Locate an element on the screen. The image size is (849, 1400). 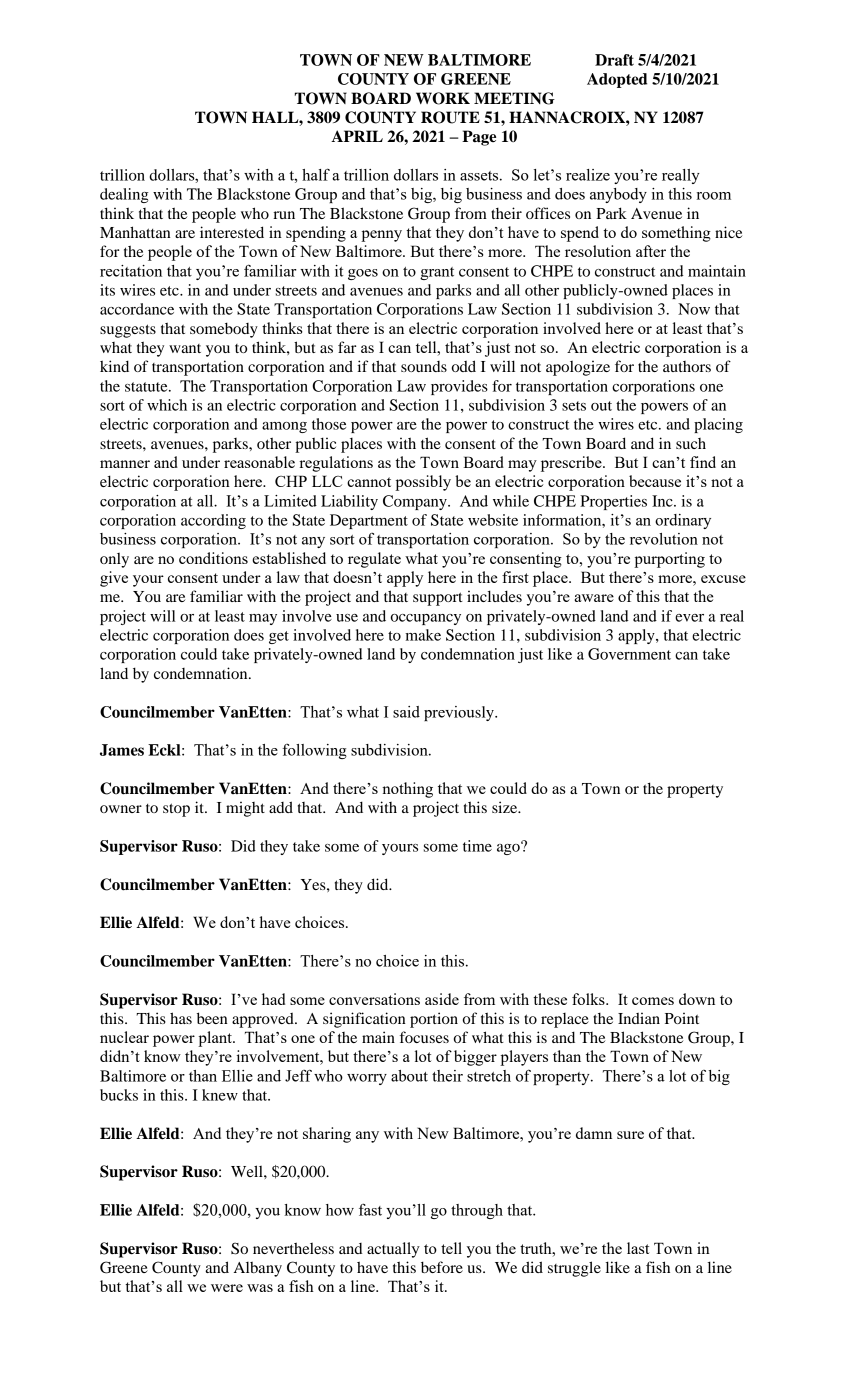
make is located at coordinates (423, 635).
